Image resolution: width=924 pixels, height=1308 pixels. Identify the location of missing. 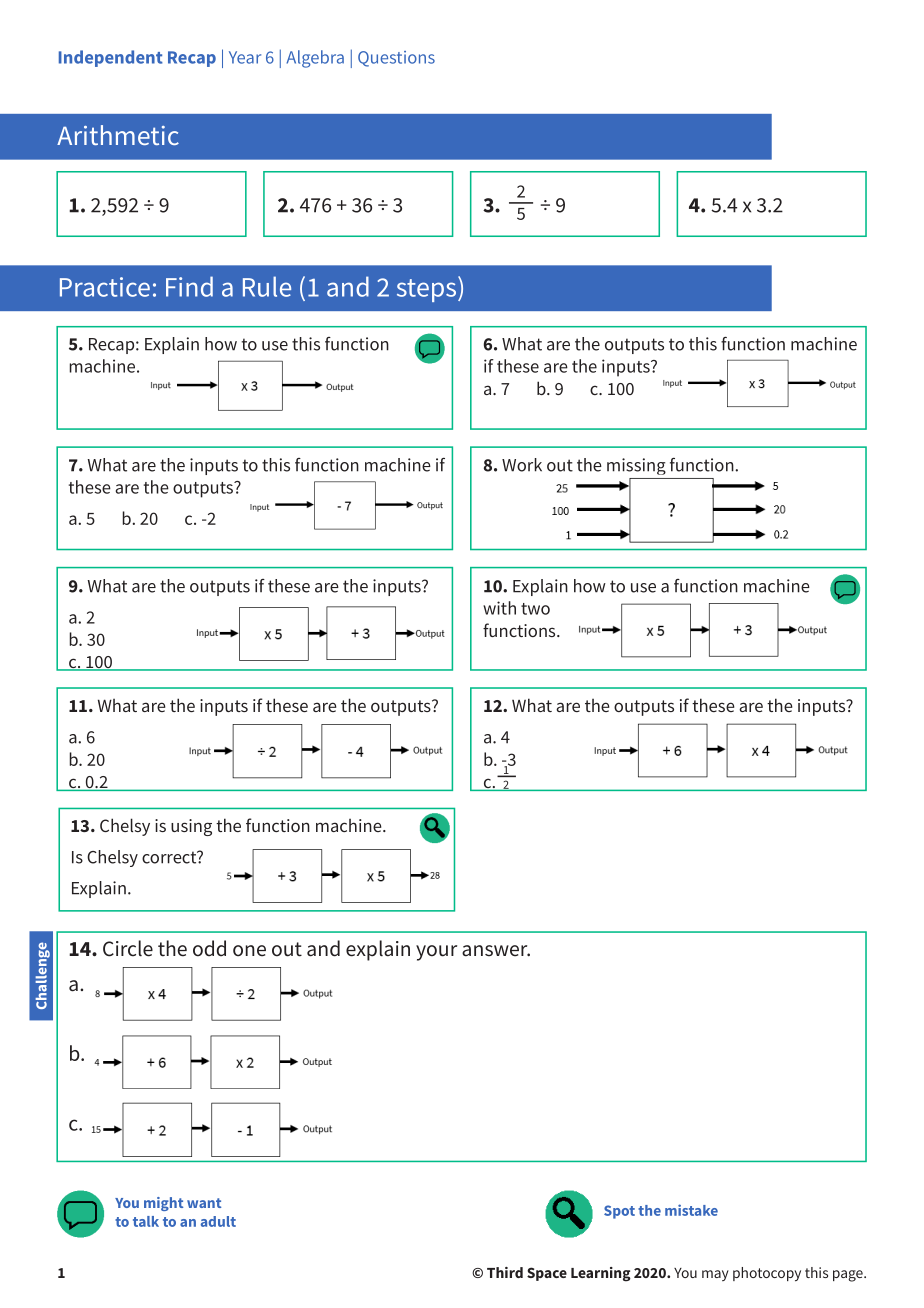
(636, 466).
